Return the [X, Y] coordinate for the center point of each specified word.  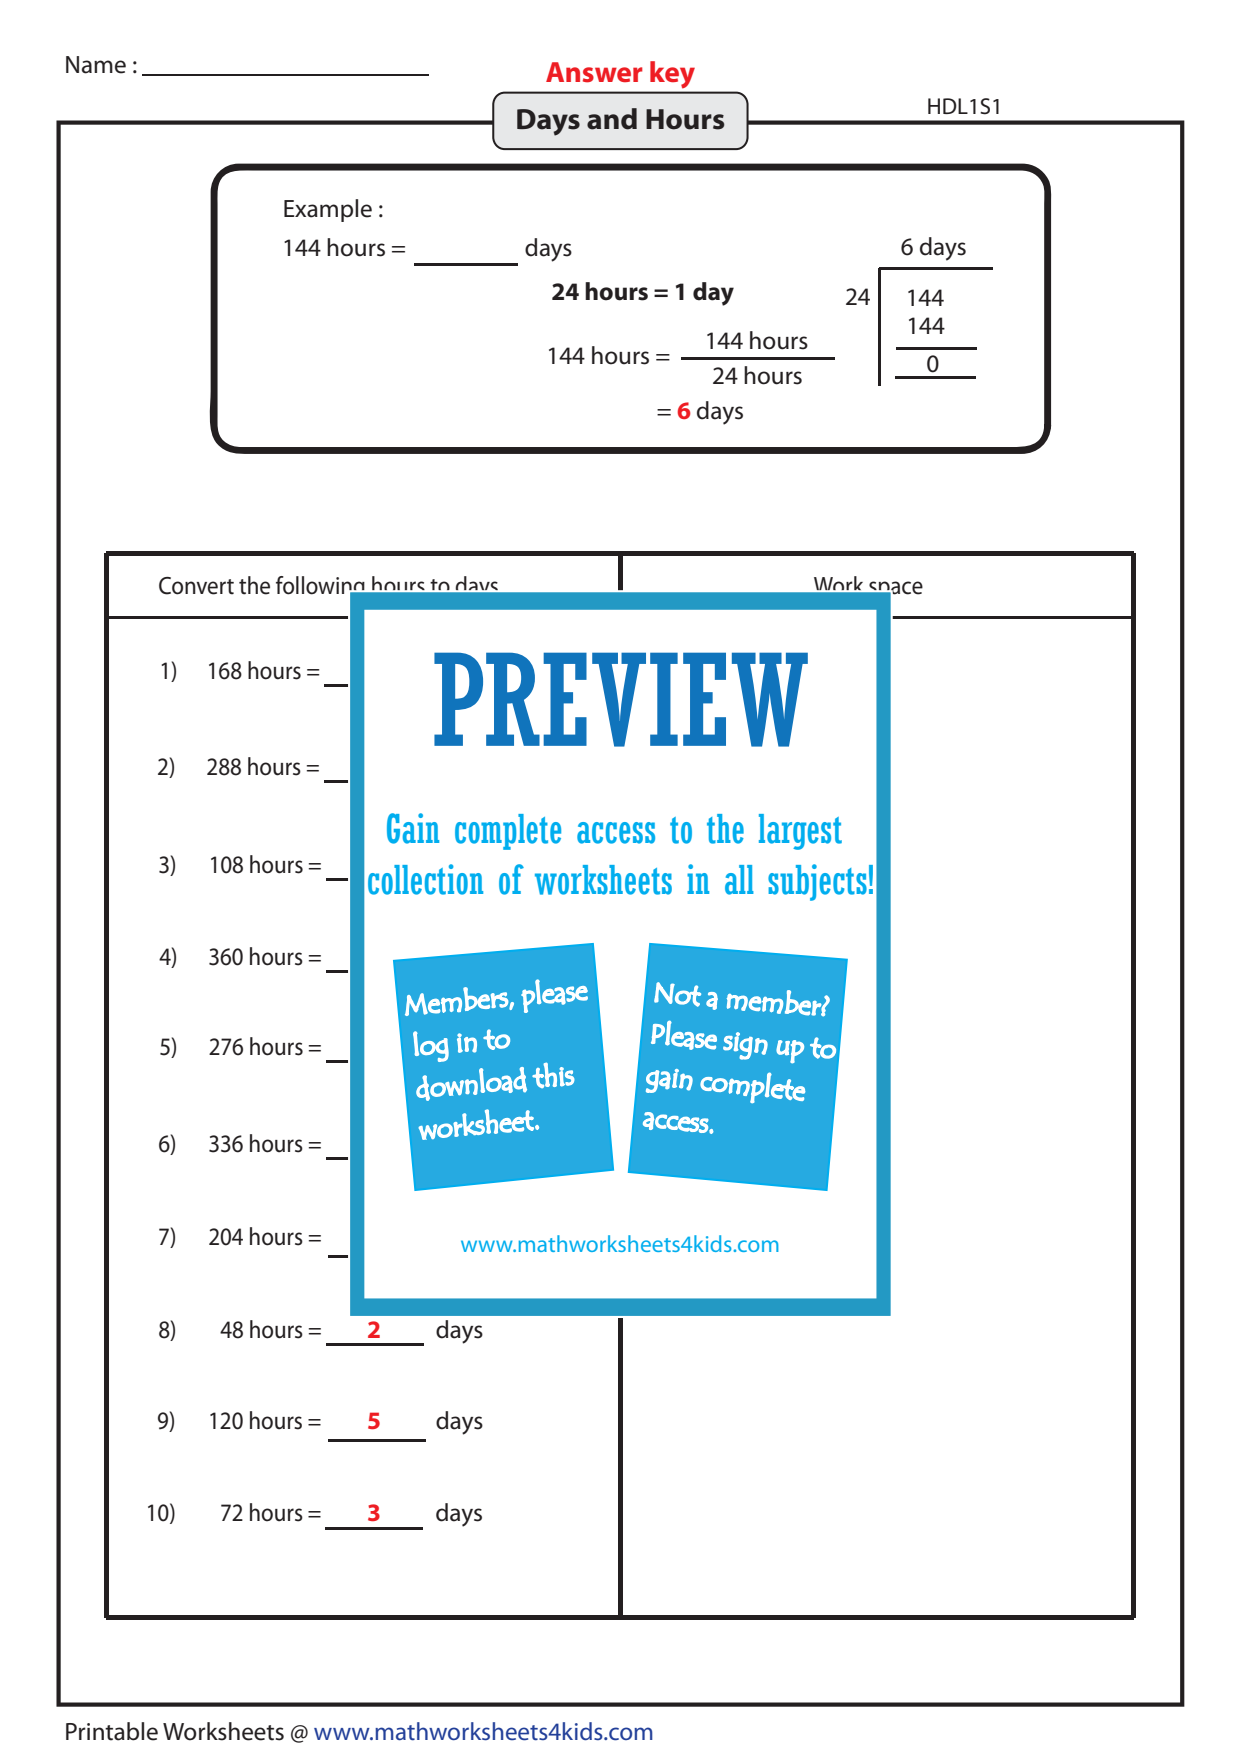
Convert [196, 586]
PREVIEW [621, 699]
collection [425, 879]
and [612, 119]
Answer [594, 72]
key [672, 74]
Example [328, 210]
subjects [817, 882]
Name [96, 65]
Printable [112, 1731]
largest [800, 832]
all [739, 880]
